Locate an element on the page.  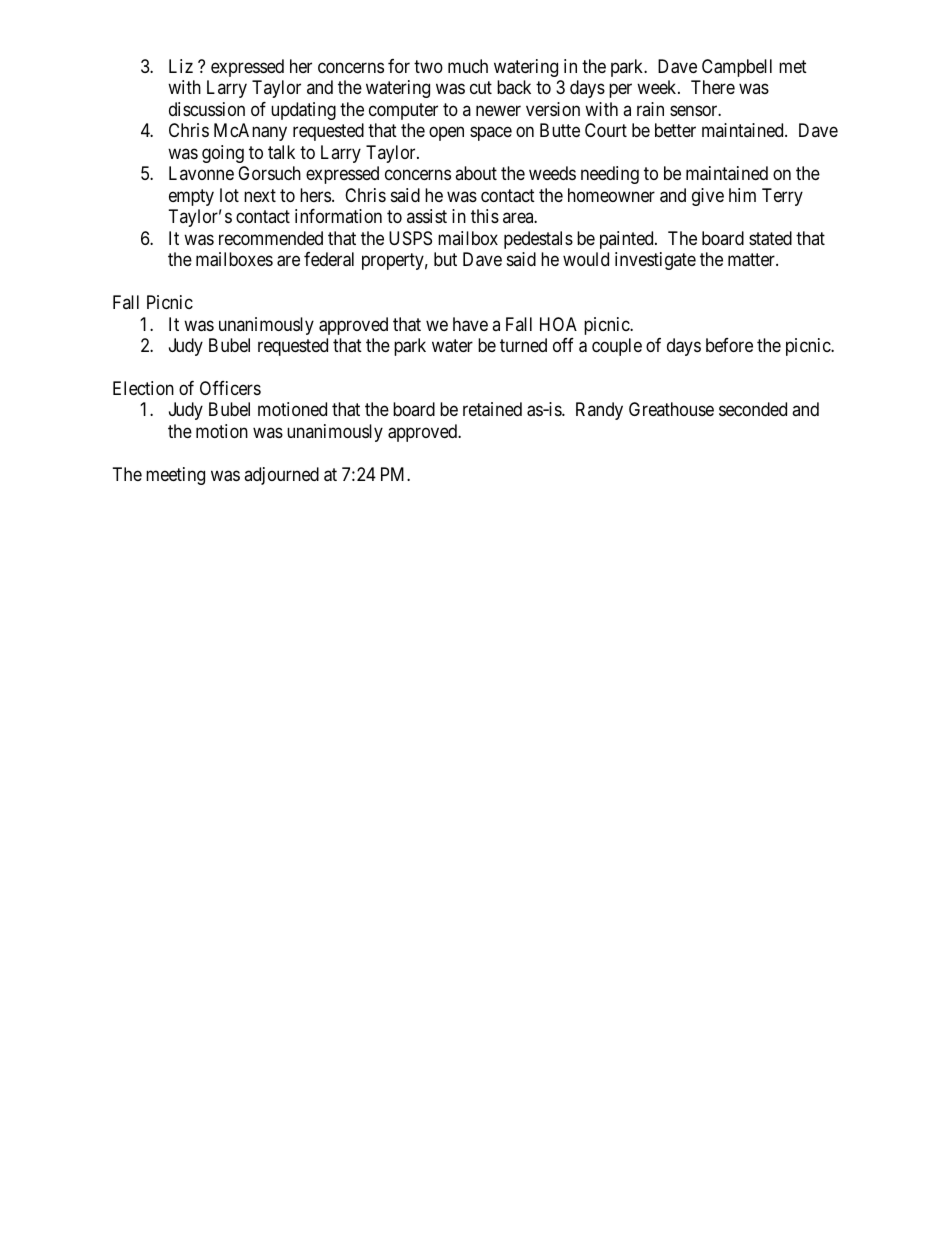
much is located at coordinates (468, 66).
